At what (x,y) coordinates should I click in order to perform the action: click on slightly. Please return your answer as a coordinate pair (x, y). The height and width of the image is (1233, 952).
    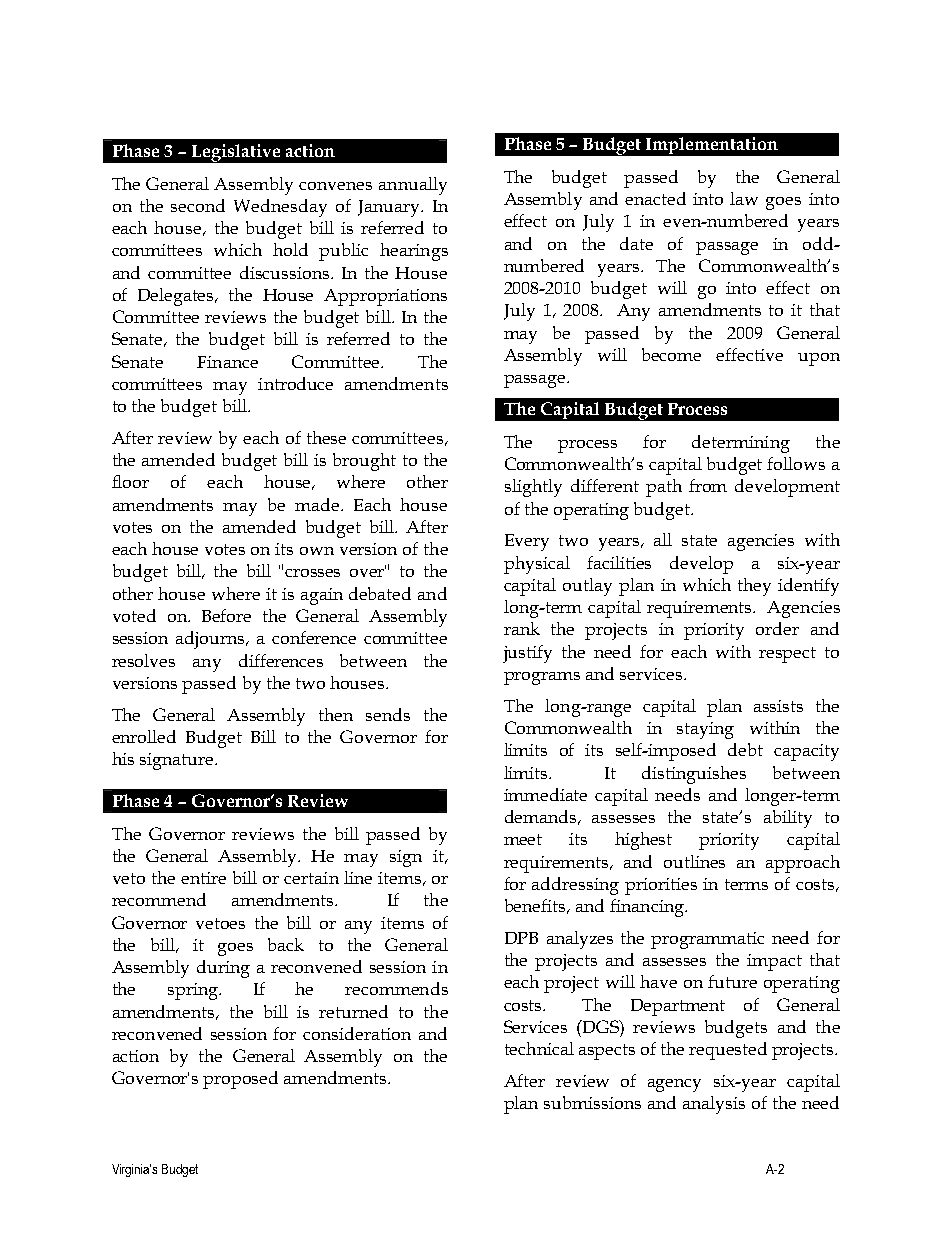
    Looking at the image, I should click on (533, 488).
